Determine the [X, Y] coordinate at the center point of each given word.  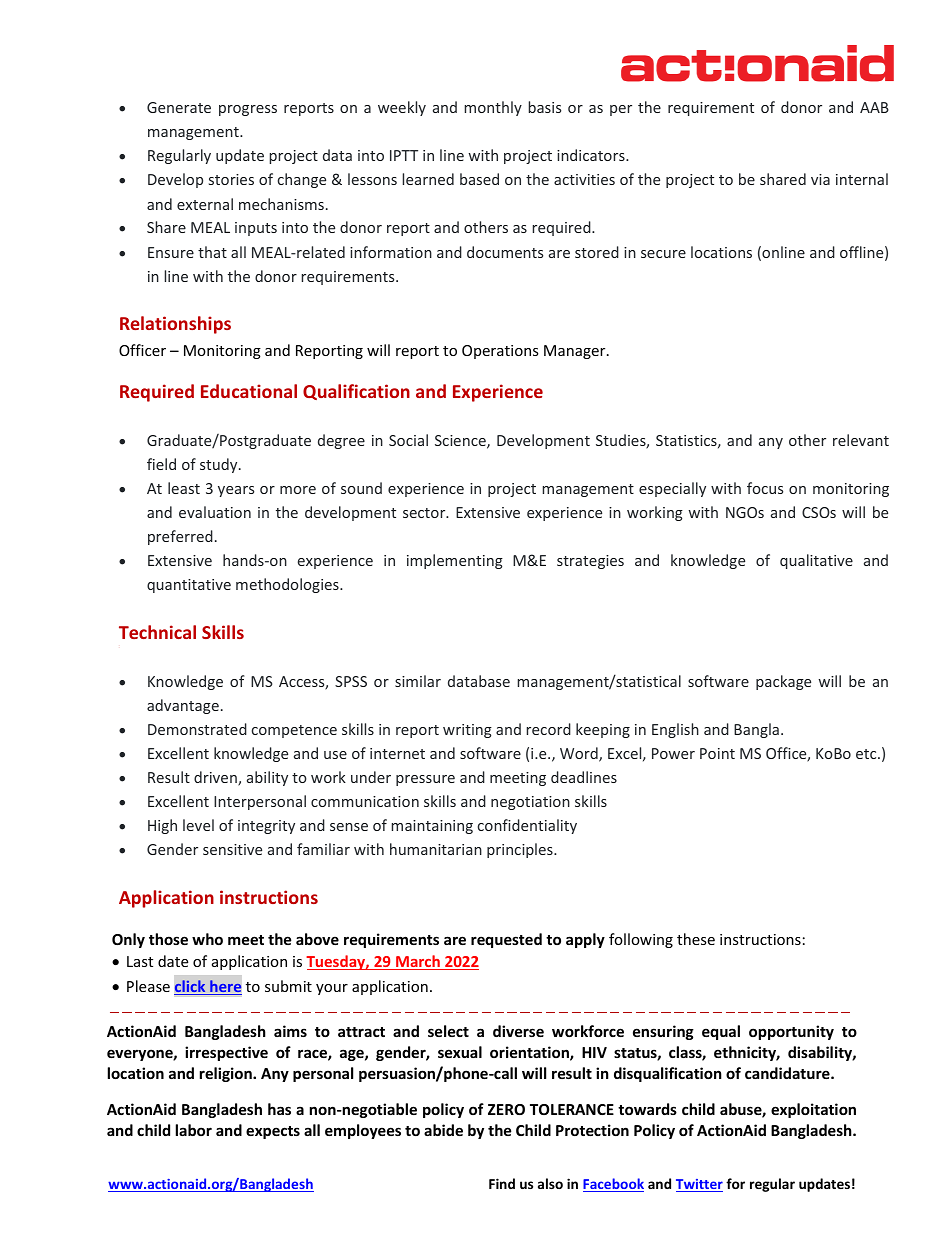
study [220, 465]
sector [425, 513]
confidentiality [527, 826]
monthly [493, 108]
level [198, 825]
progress [248, 110]
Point [717, 753]
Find [502, 1183]
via [820, 179]
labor [194, 1130]
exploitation [813, 1110]
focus [765, 488]
